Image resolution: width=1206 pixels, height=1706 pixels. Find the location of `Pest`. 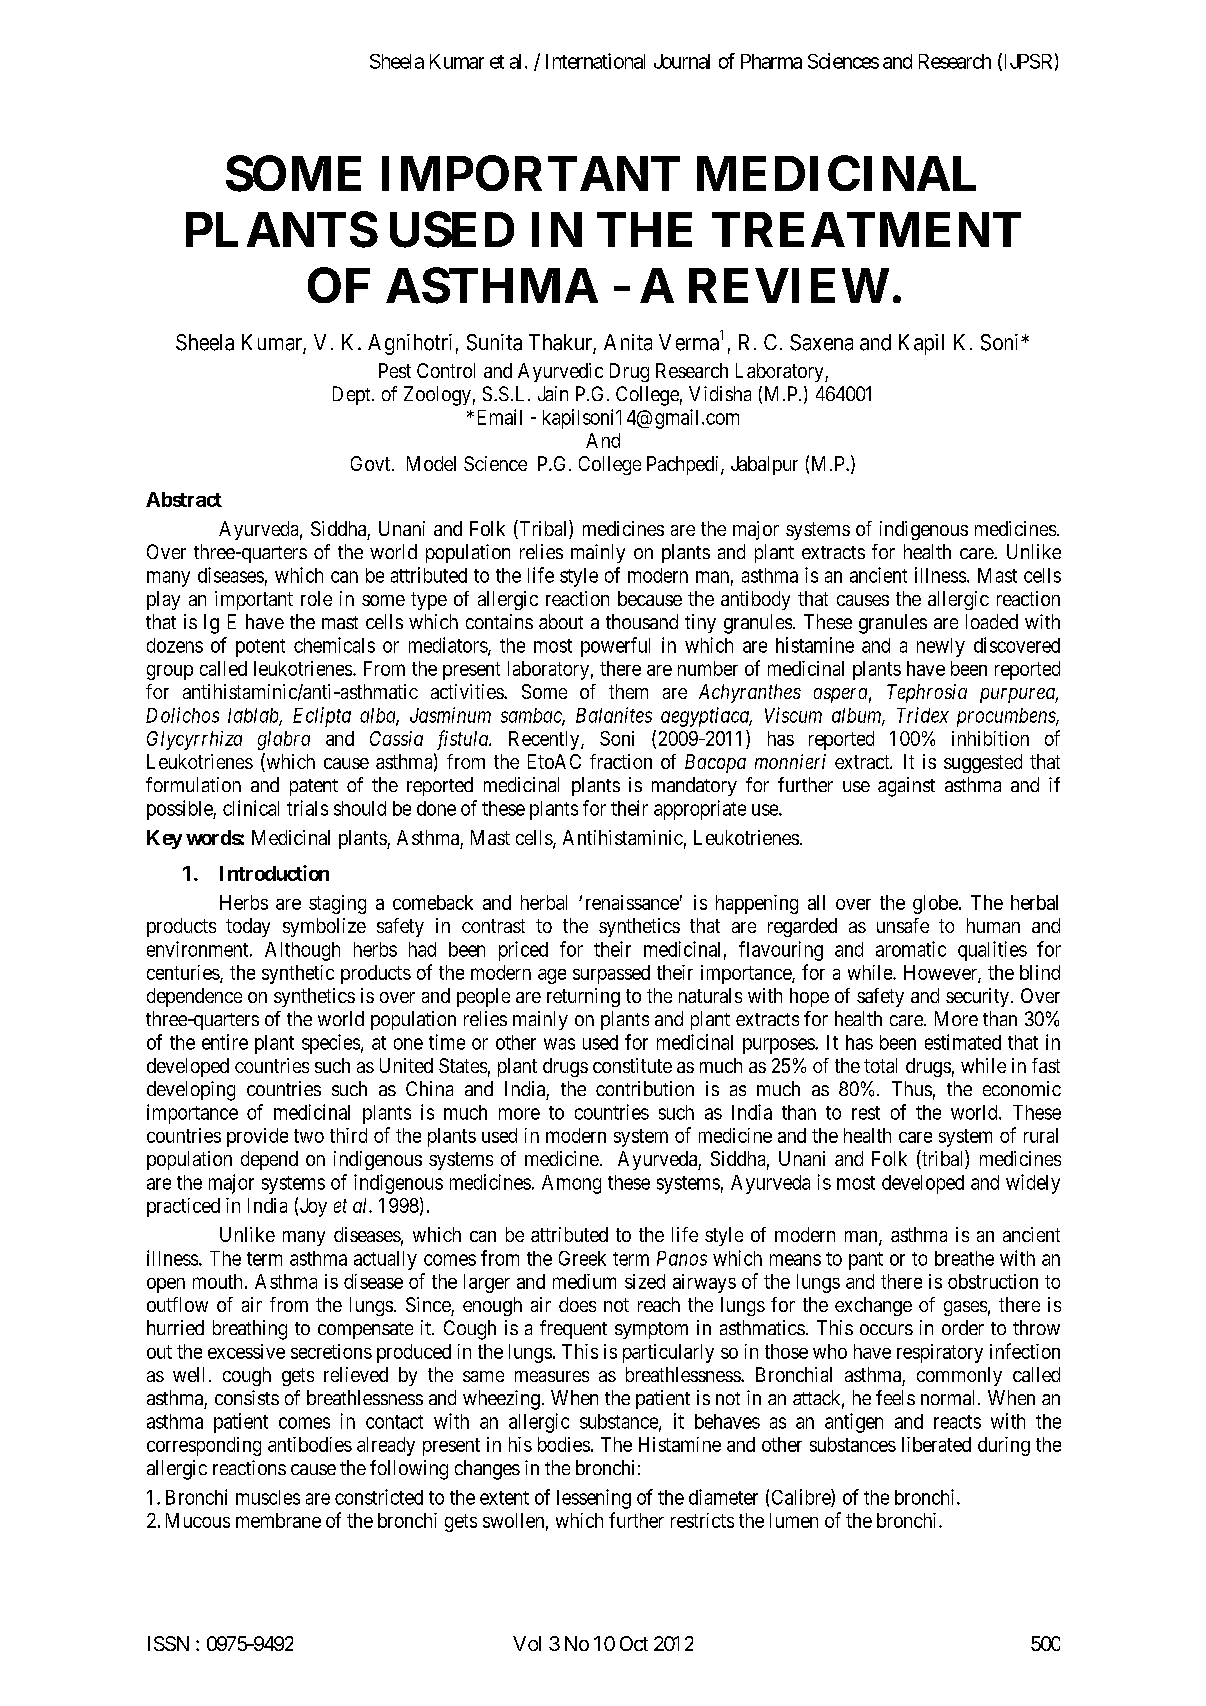

Pest is located at coordinates (395, 370).
